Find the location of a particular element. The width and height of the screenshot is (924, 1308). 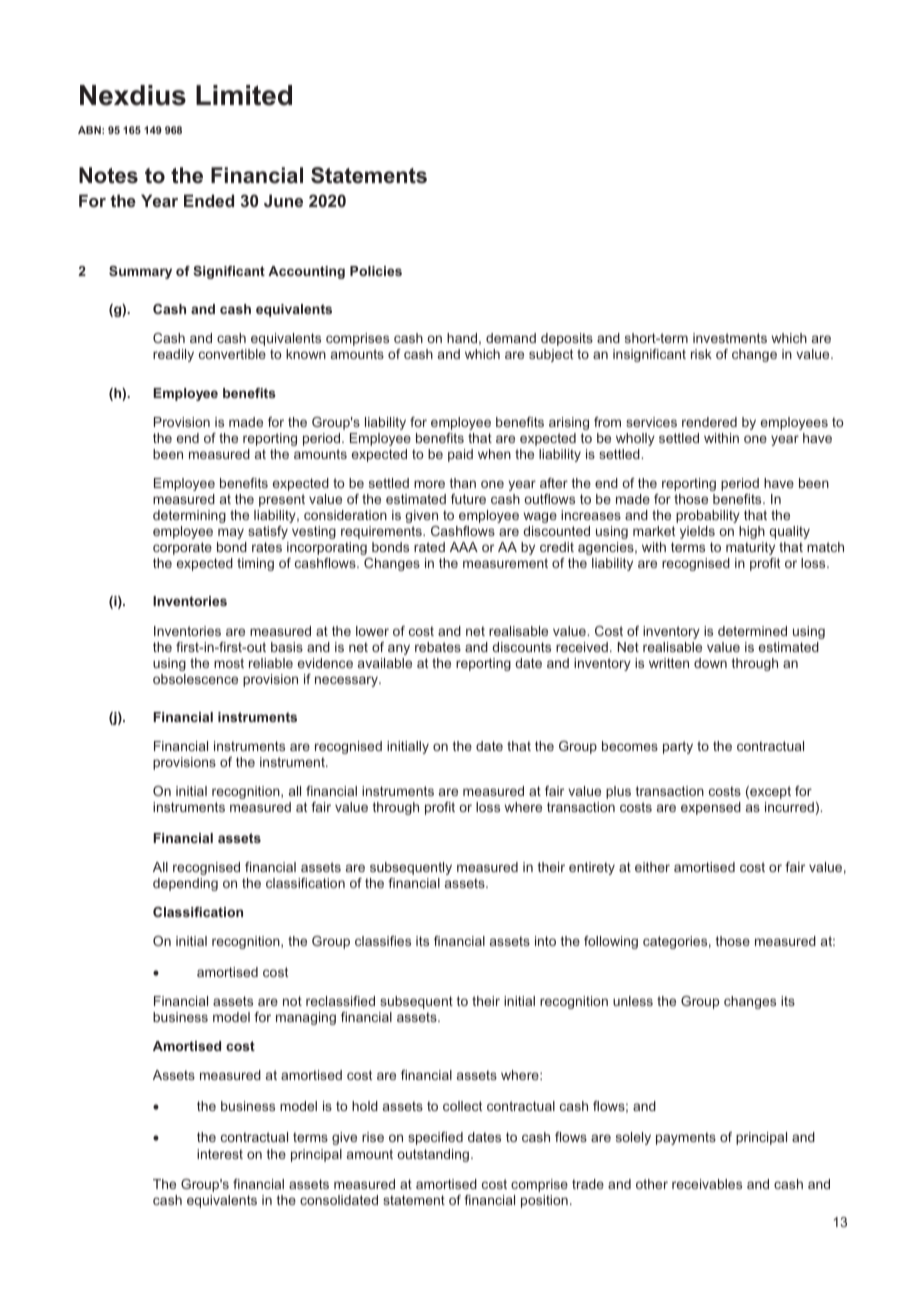

outstanding is located at coordinates (433, 1155).
